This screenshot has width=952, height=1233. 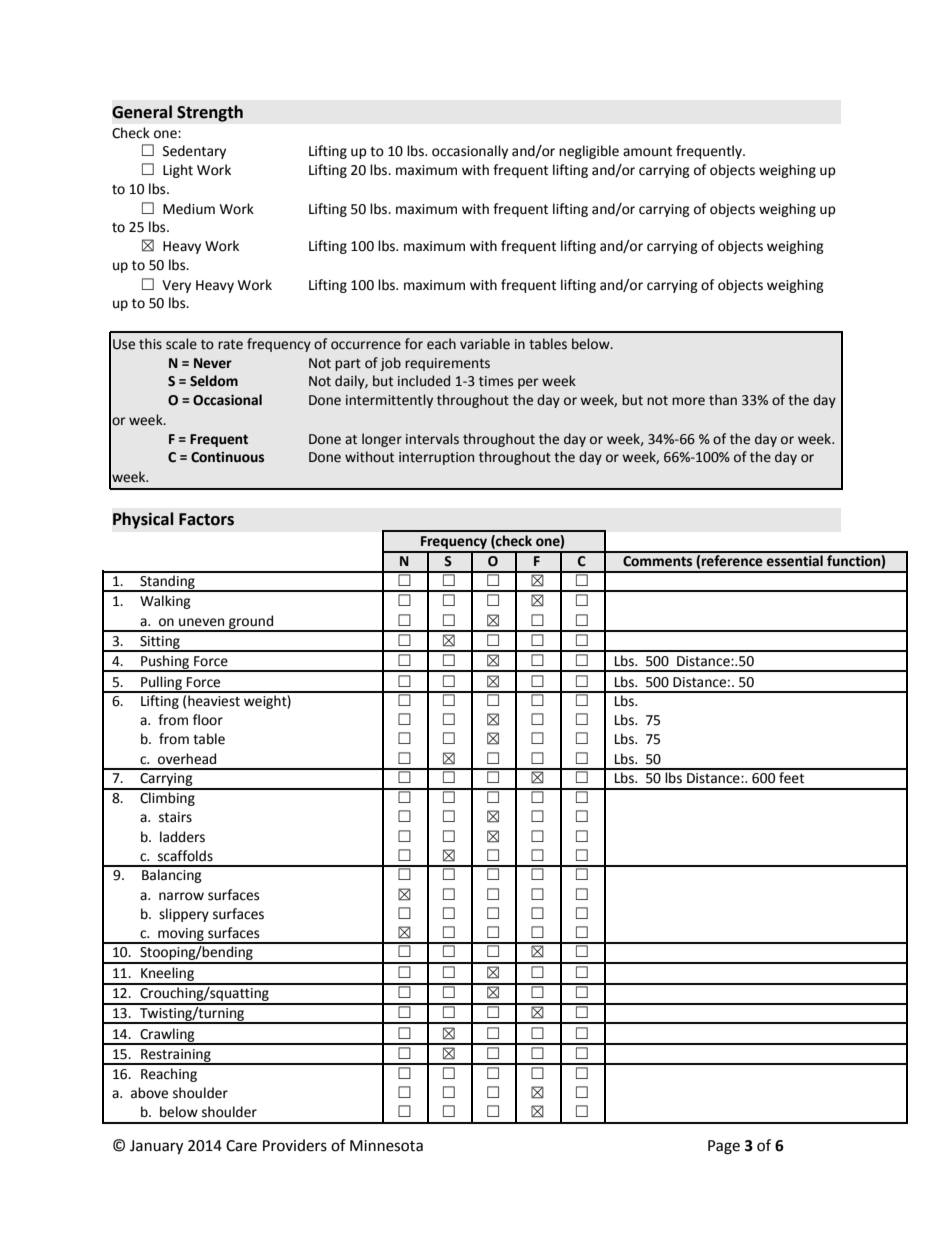 I want to click on Minnesota, so click(x=386, y=1146).
